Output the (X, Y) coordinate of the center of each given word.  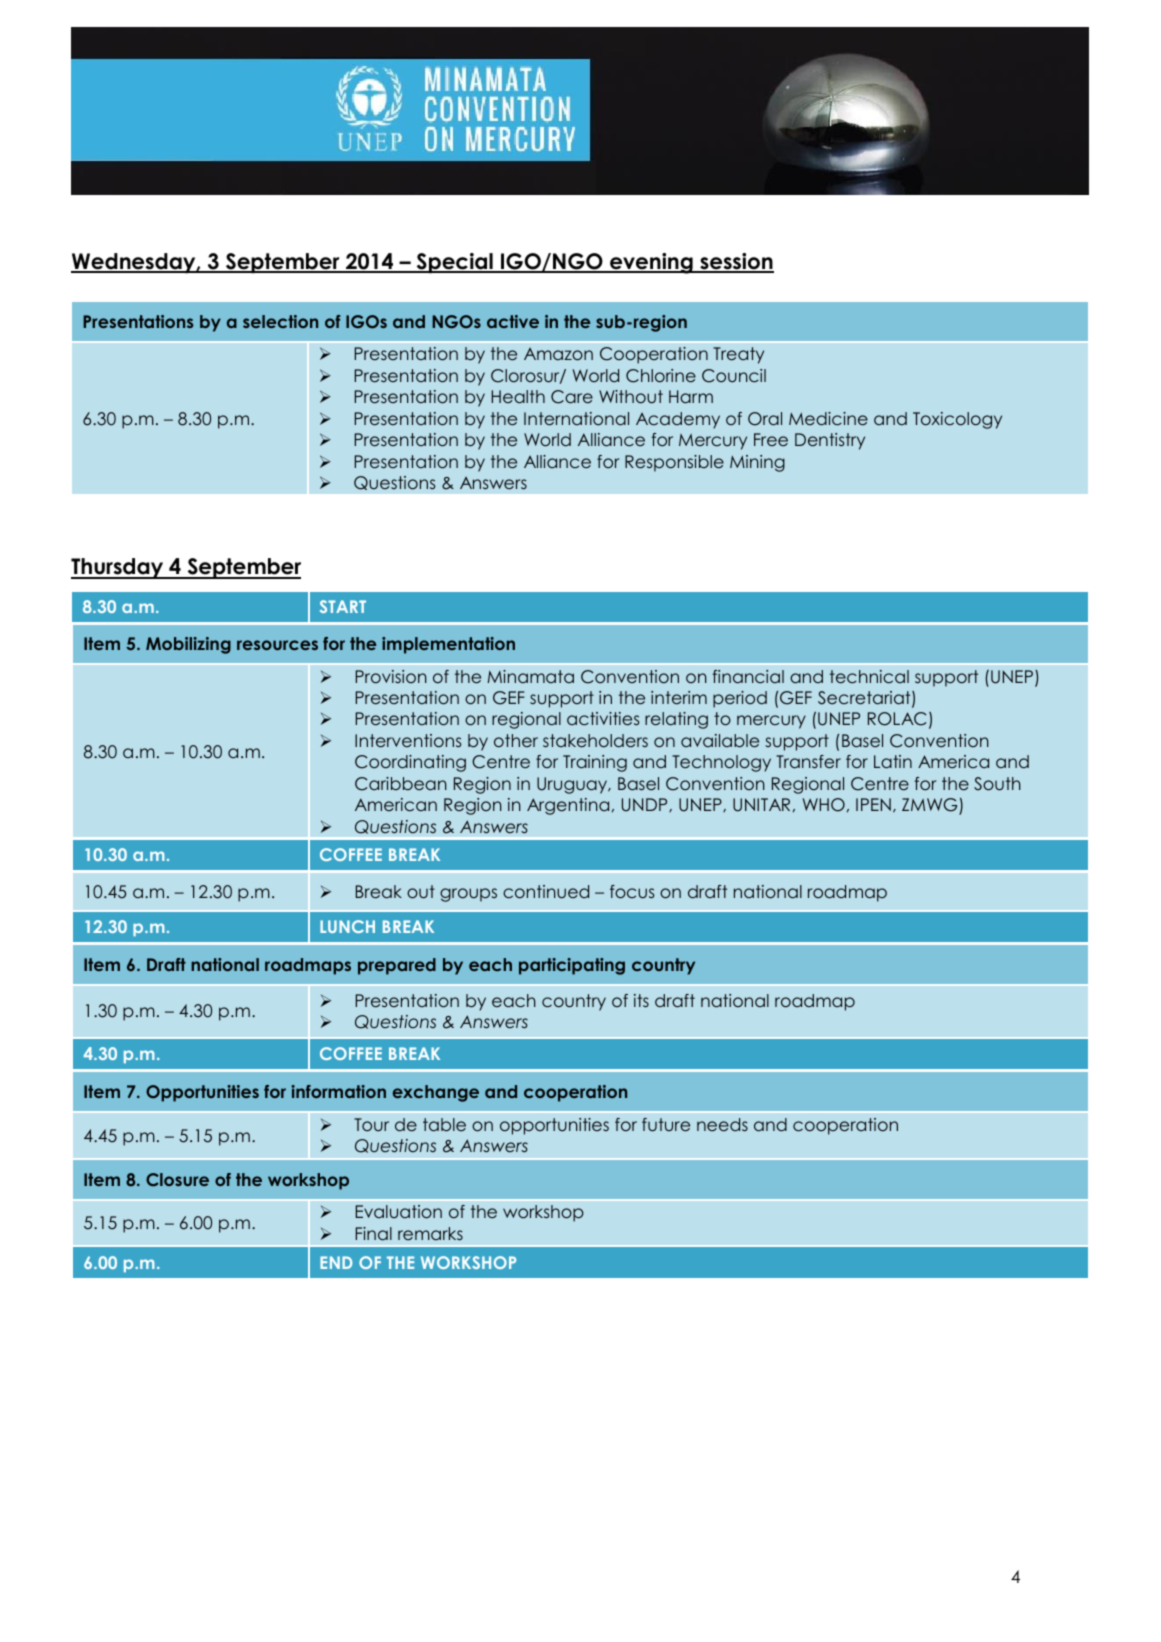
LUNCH (347, 926)
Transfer (808, 762)
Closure (177, 1180)
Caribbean (401, 784)
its (641, 1000)
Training (595, 763)
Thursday (118, 568)
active (513, 321)
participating (572, 966)
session (736, 262)
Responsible (674, 463)
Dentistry (830, 441)
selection (280, 321)
